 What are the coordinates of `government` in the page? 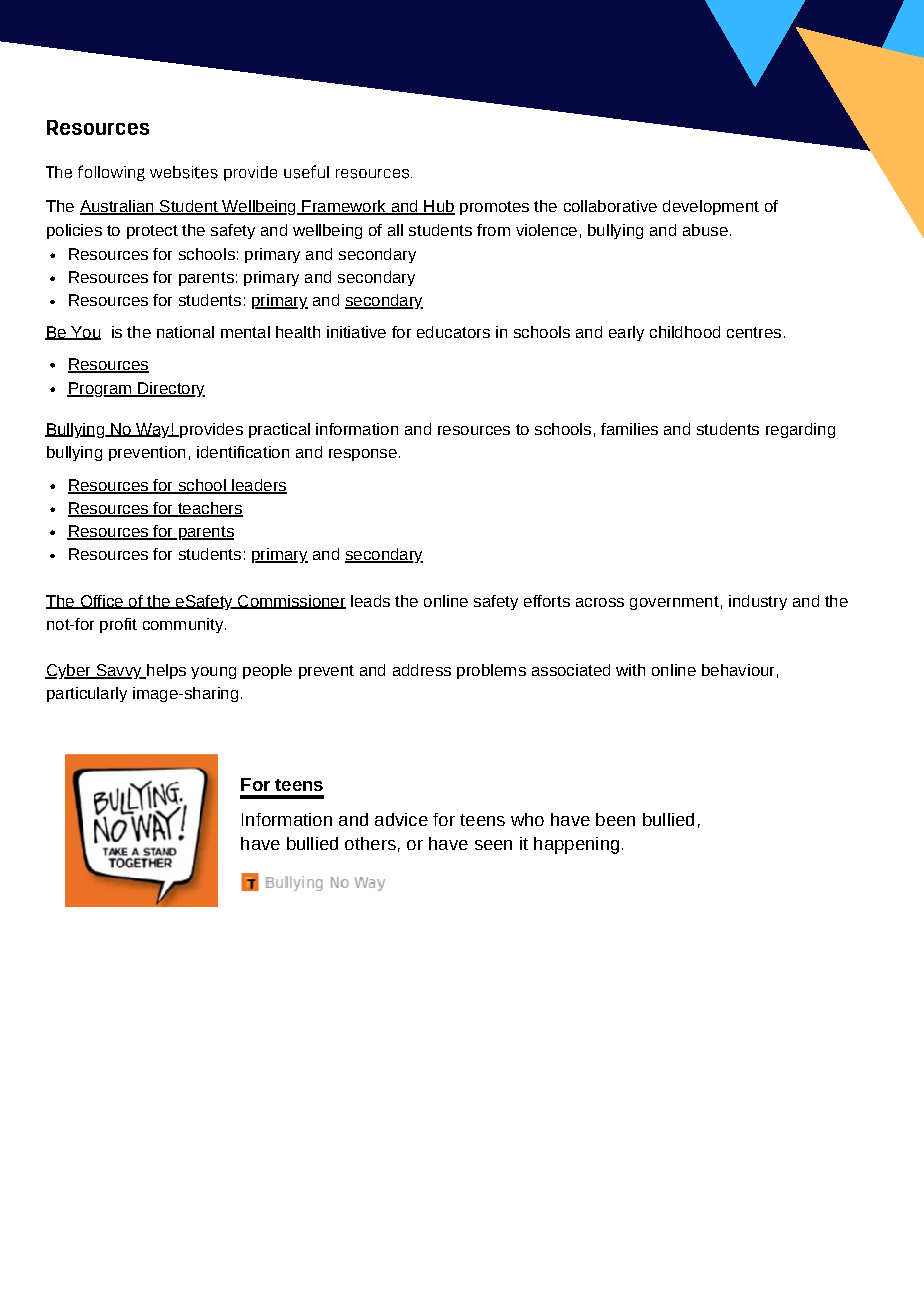 It's located at (674, 603).
